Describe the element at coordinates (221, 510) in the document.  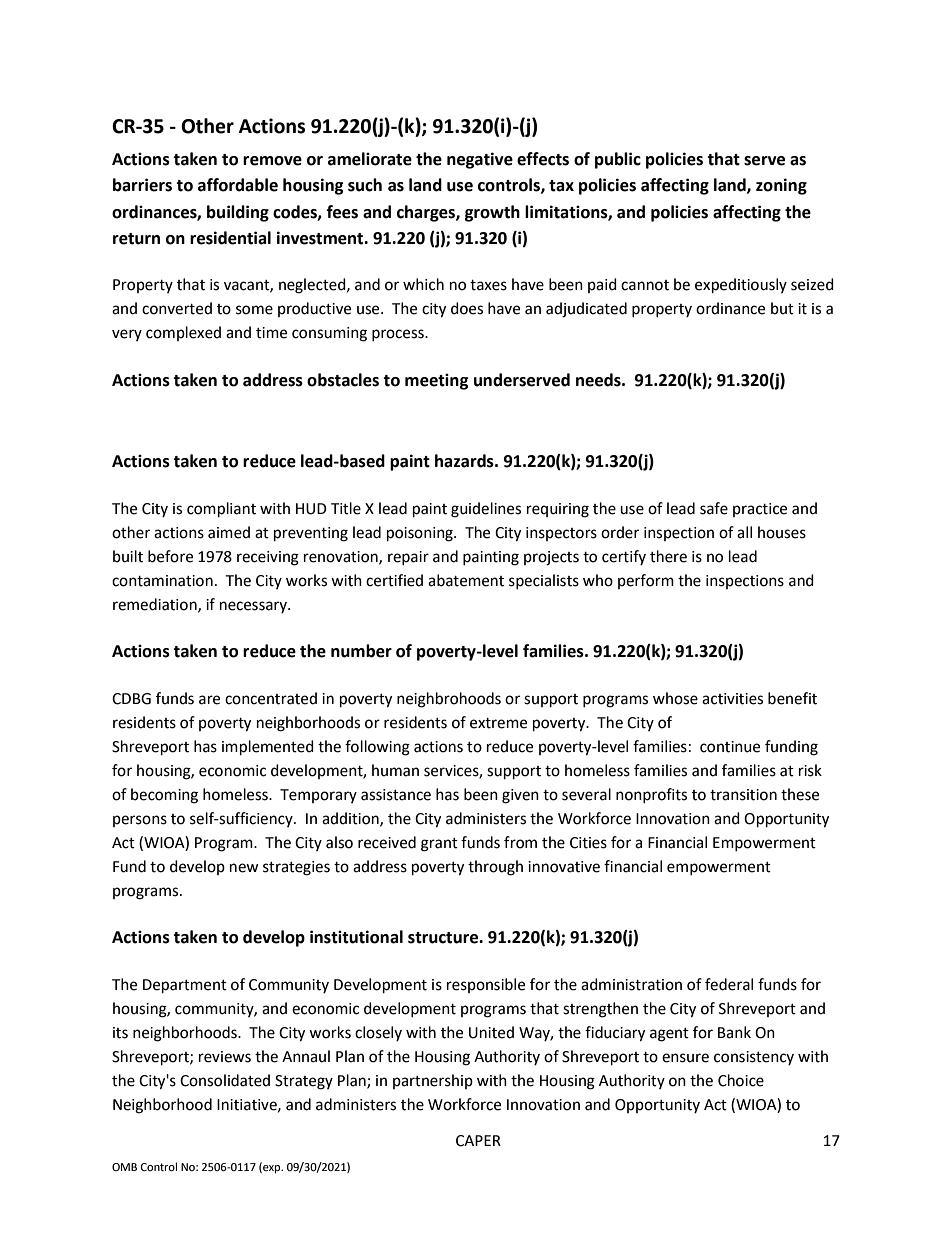
I see `compliant` at that location.
